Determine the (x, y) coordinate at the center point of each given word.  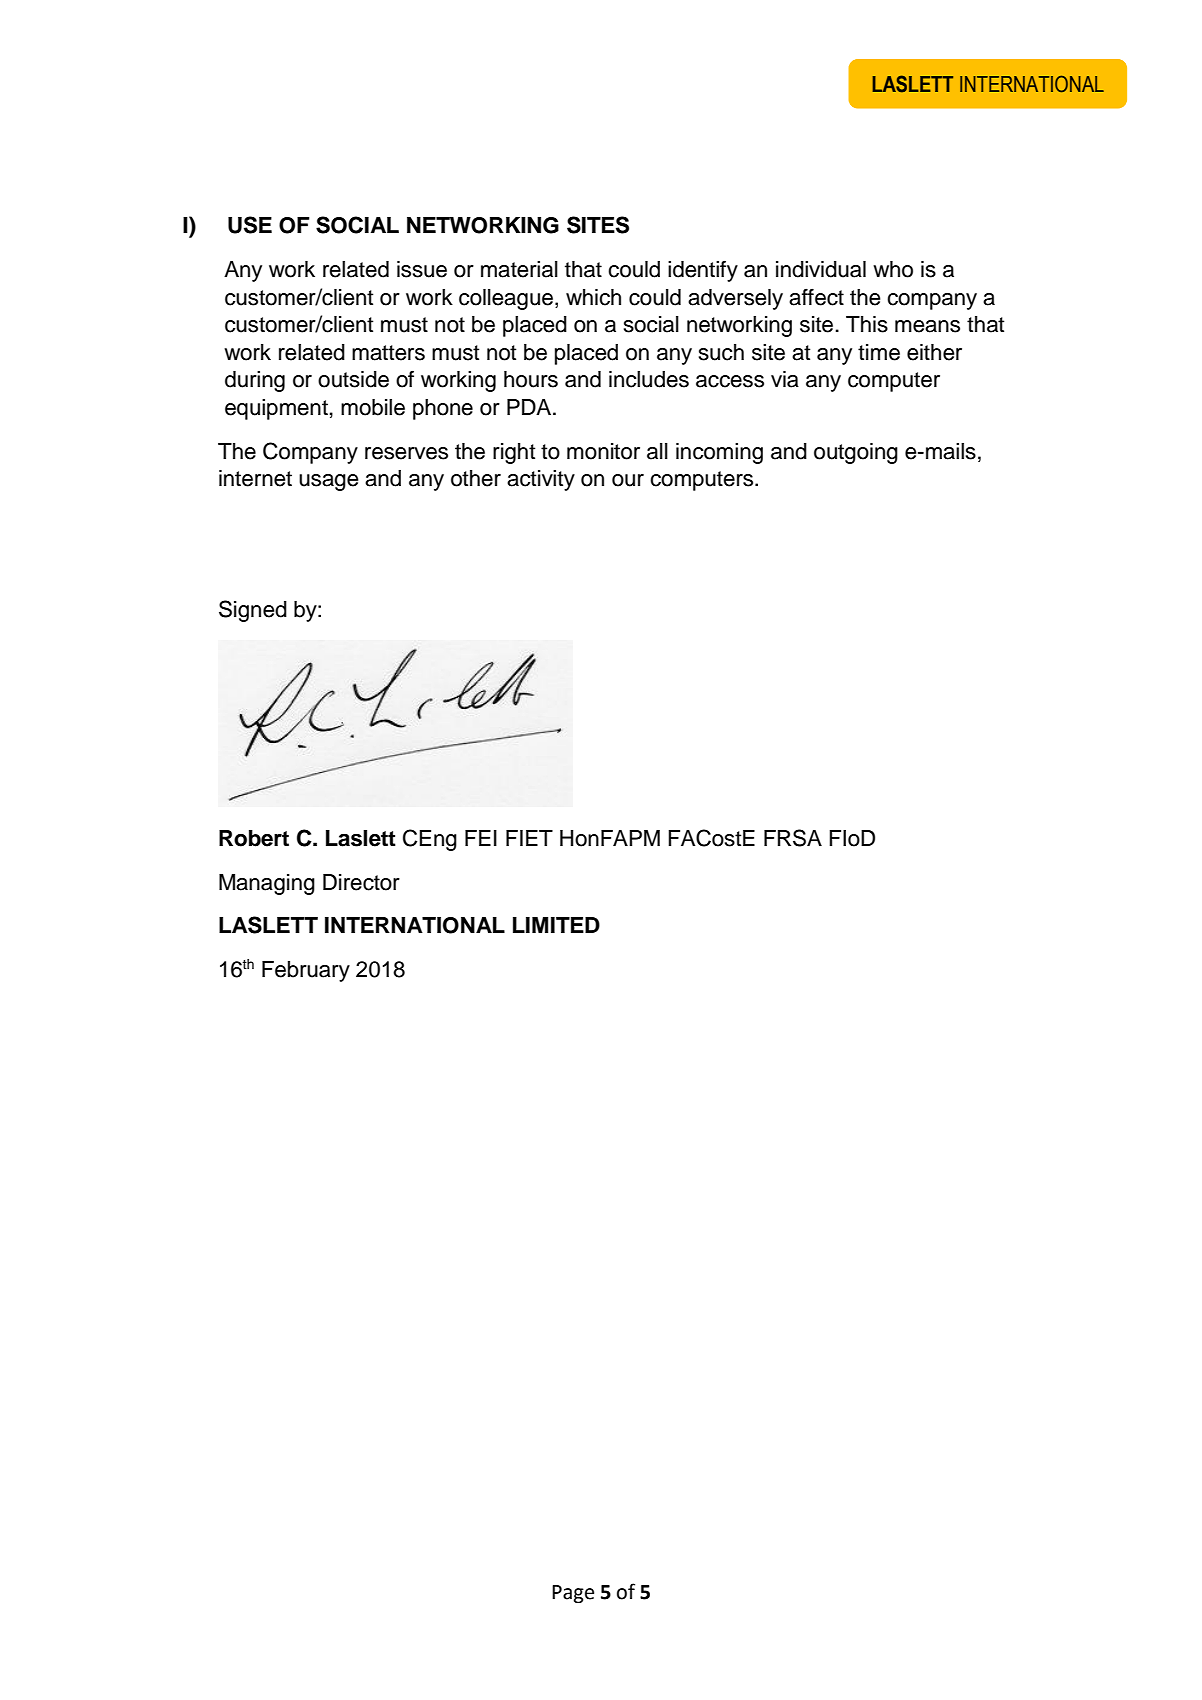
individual (821, 269)
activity (541, 480)
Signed (253, 611)
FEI (481, 838)
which (593, 297)
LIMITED (556, 925)
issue (422, 269)
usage (329, 482)
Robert (254, 838)
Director (361, 882)
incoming (719, 453)
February (306, 971)
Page (573, 1594)
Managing (267, 884)
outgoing (856, 453)
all (657, 451)
